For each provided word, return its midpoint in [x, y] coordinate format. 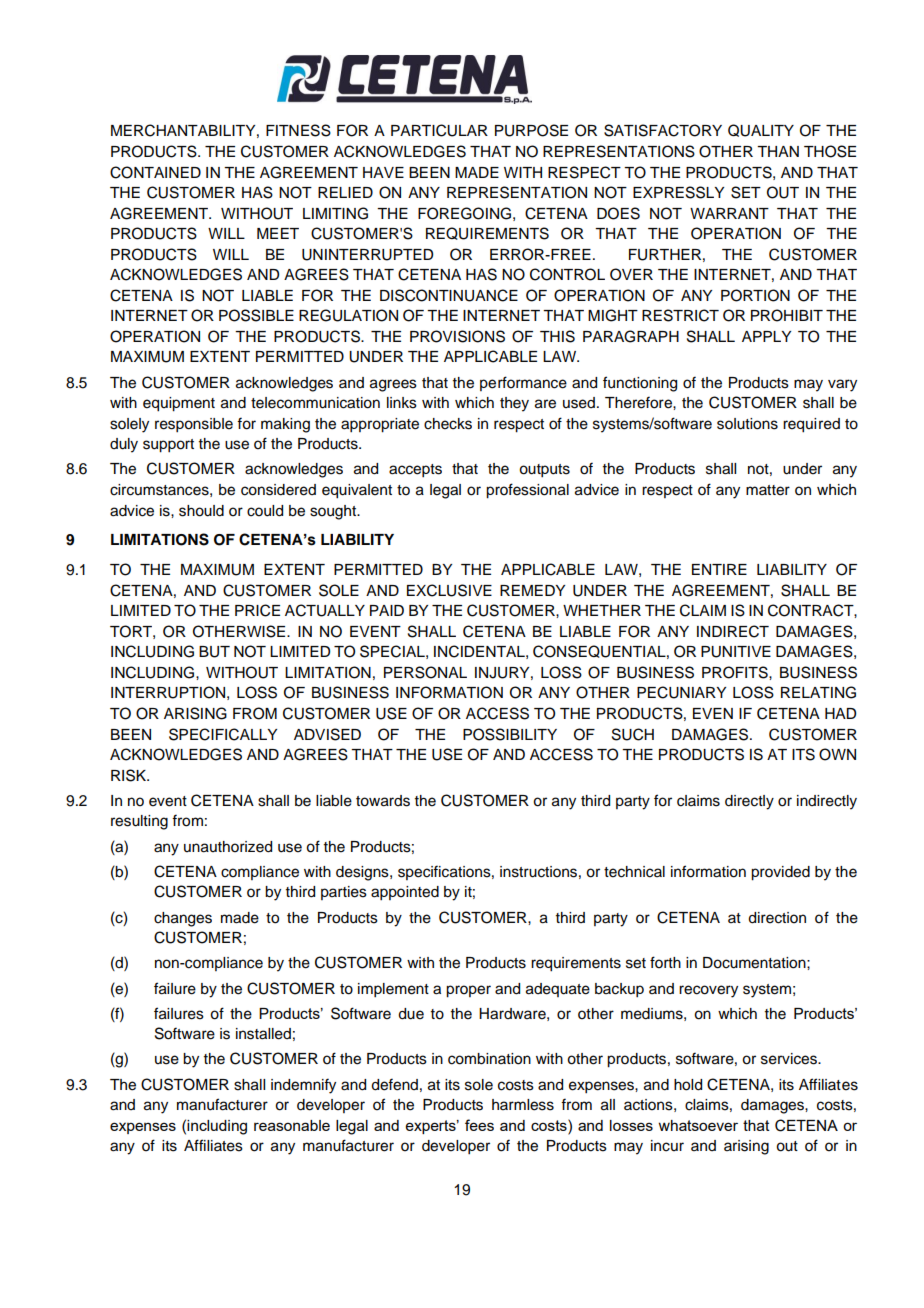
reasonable [292, 1125]
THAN [778, 151]
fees [479, 1125]
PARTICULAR [439, 130]
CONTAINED [155, 172]
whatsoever [698, 1125]
